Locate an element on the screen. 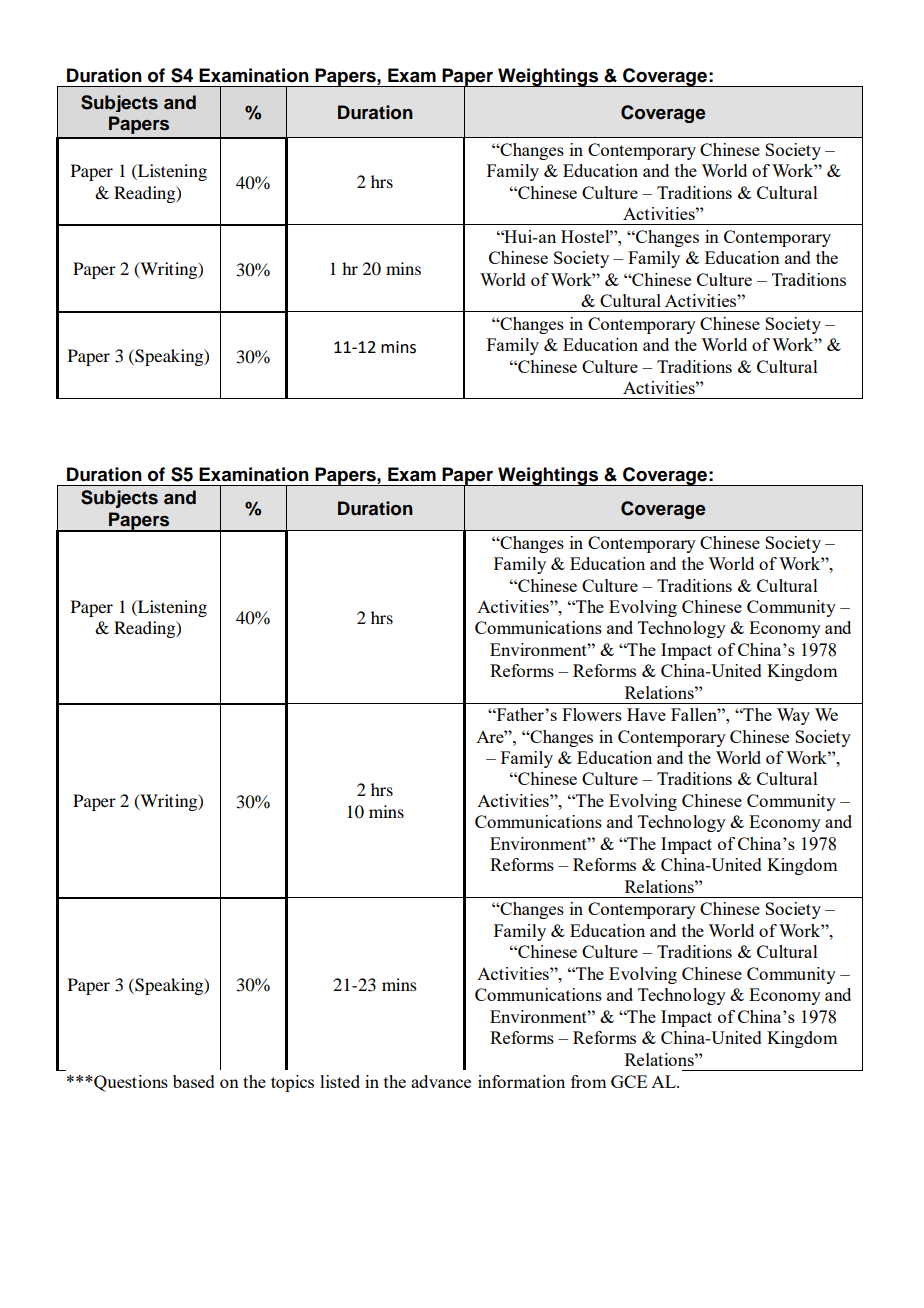 The width and height of the screenshot is (924, 1308). from is located at coordinates (588, 1081).
